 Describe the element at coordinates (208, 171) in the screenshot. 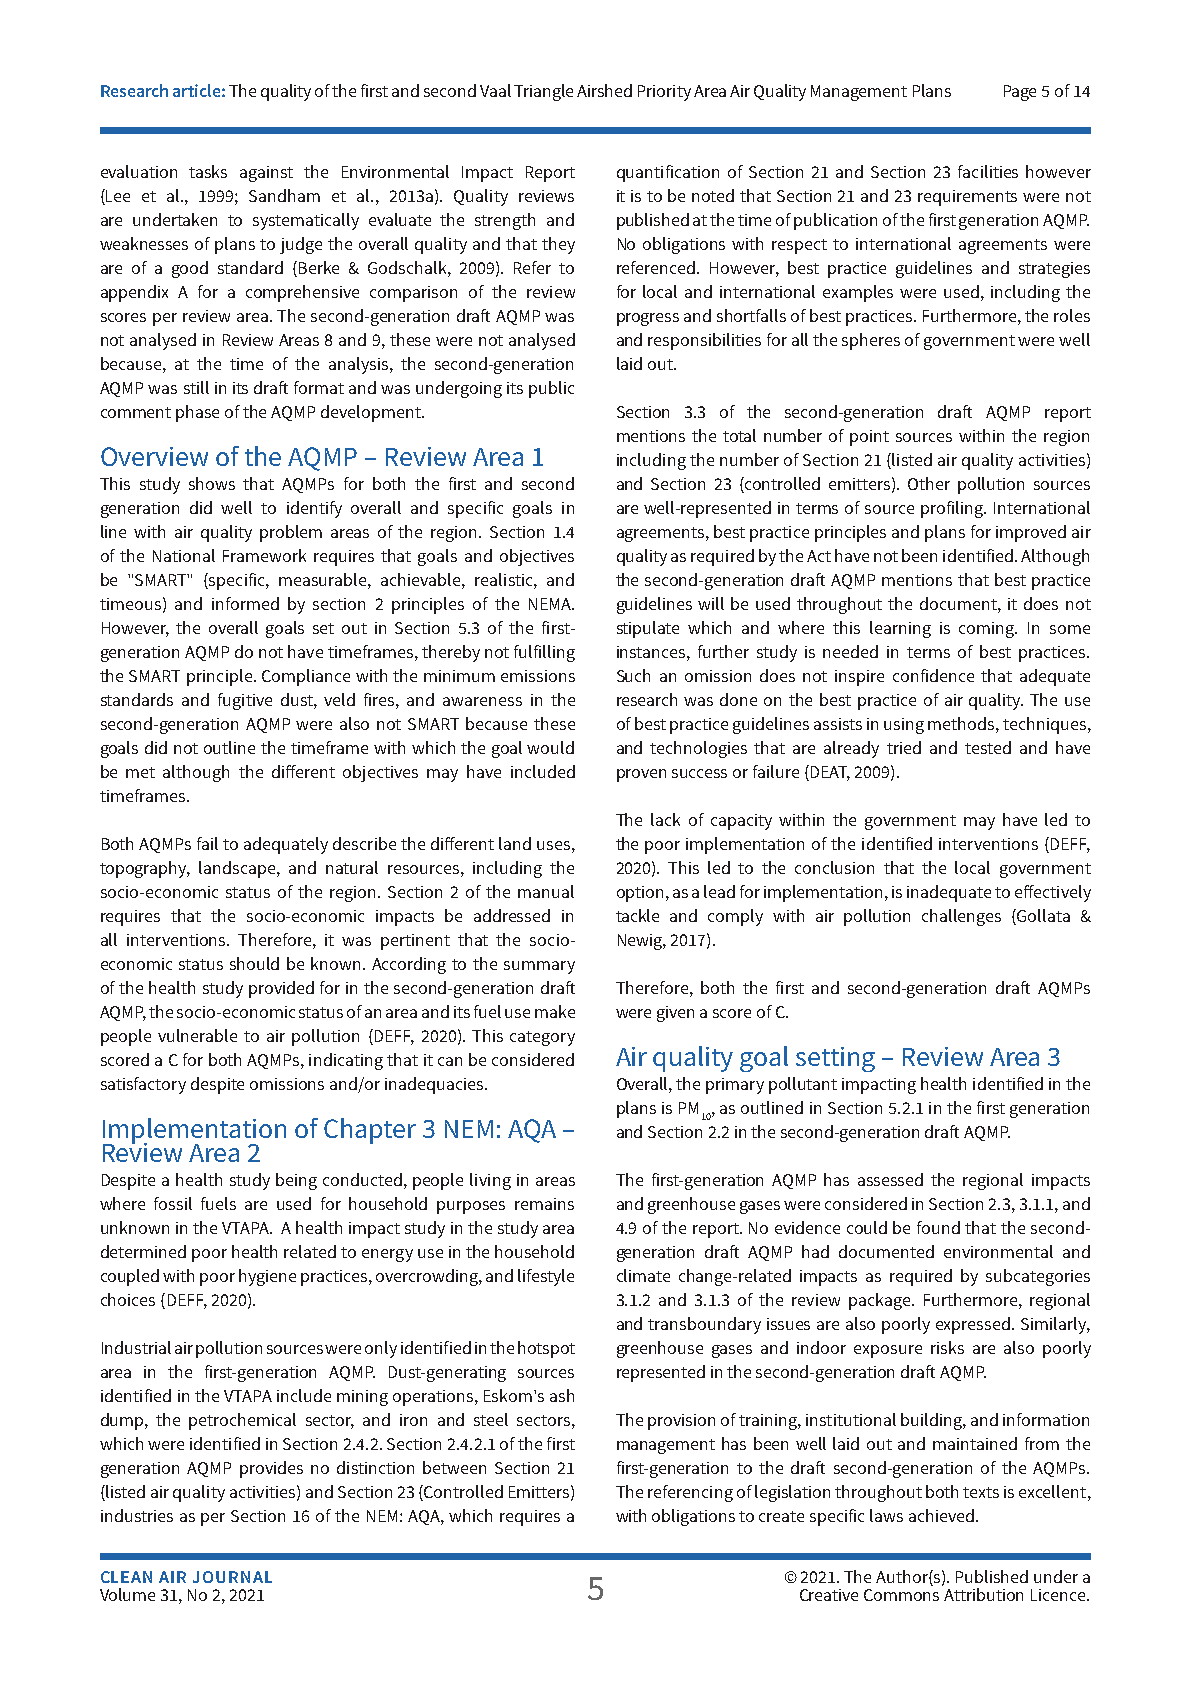

I see `tasks` at that location.
